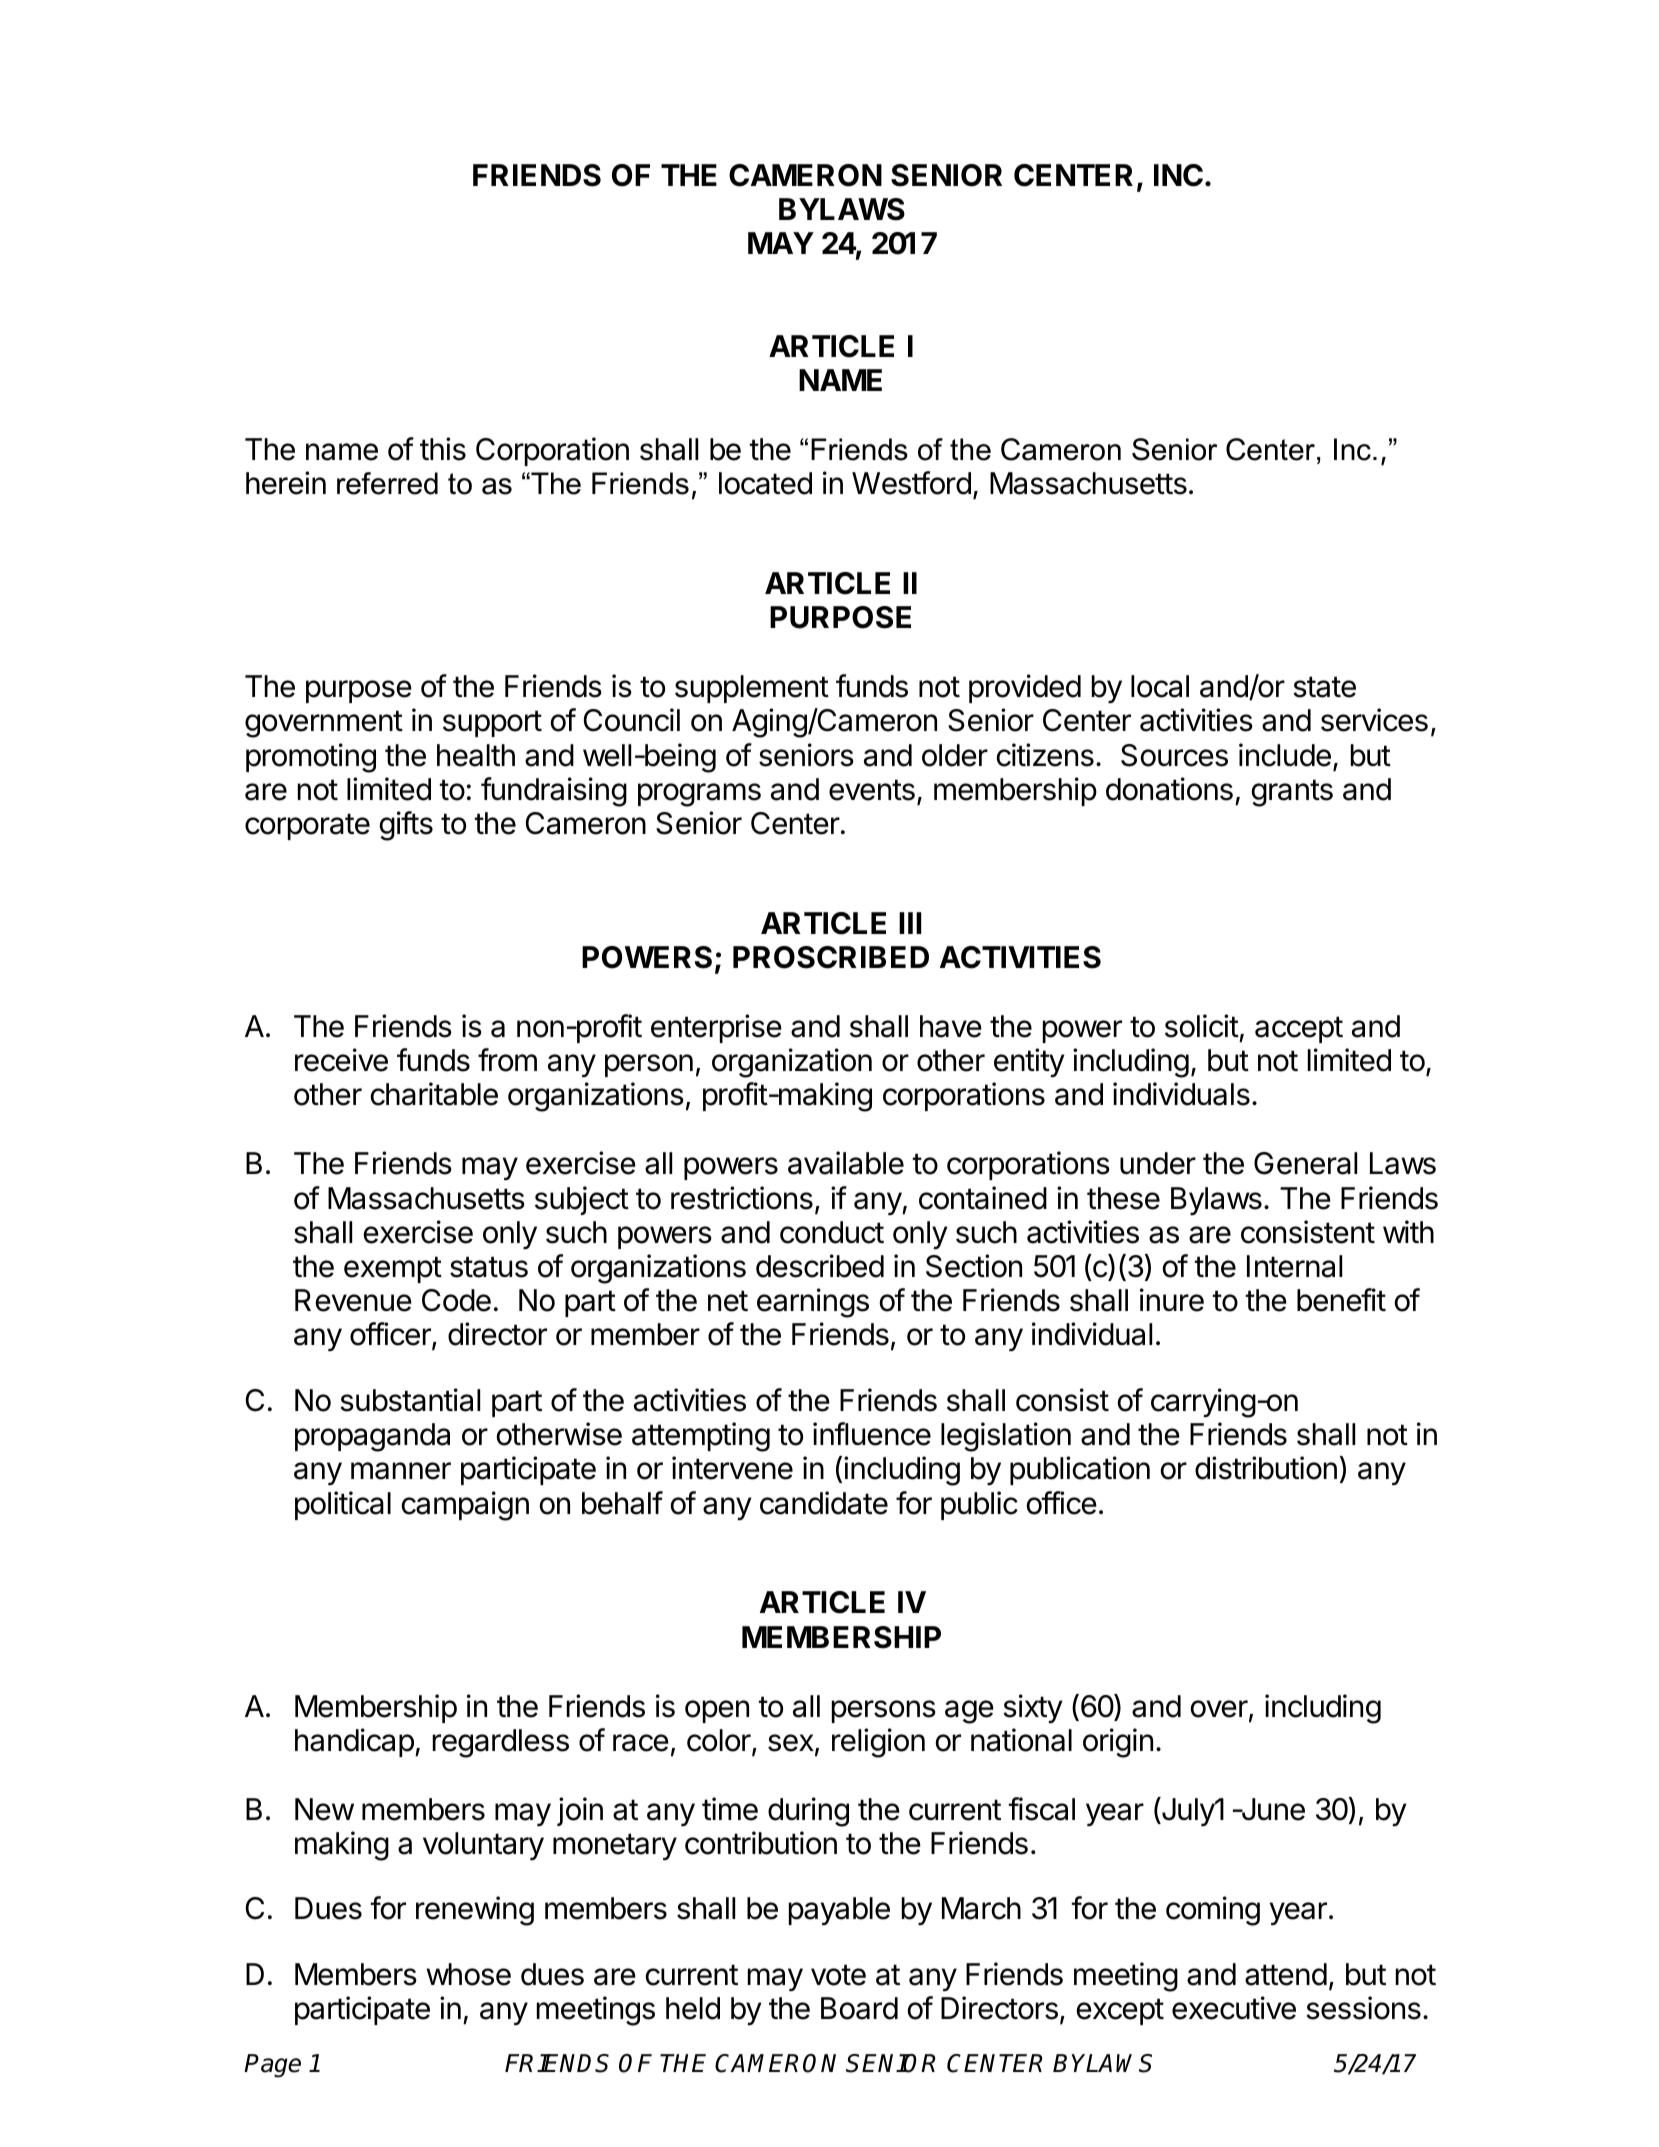 This image has width=1659, height=2147. What do you see at coordinates (1305, 1163) in the image?
I see `General` at bounding box center [1305, 1163].
